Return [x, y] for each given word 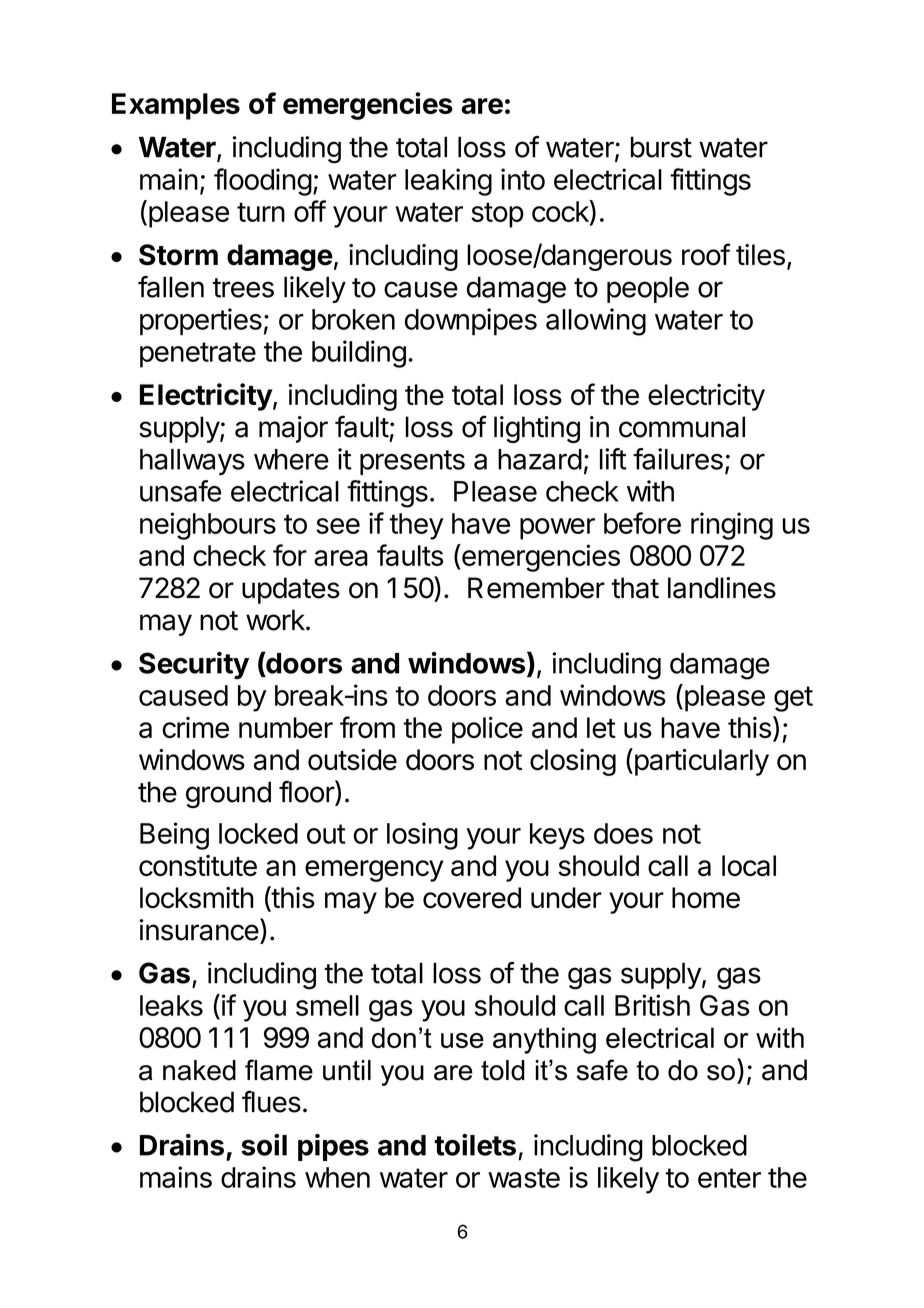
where [291, 459]
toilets [475, 1145]
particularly [700, 762]
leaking [448, 182]
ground [228, 794]
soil [264, 1145]
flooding [263, 182]
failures [678, 459]
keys [557, 836]
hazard [540, 459]
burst [661, 147]
